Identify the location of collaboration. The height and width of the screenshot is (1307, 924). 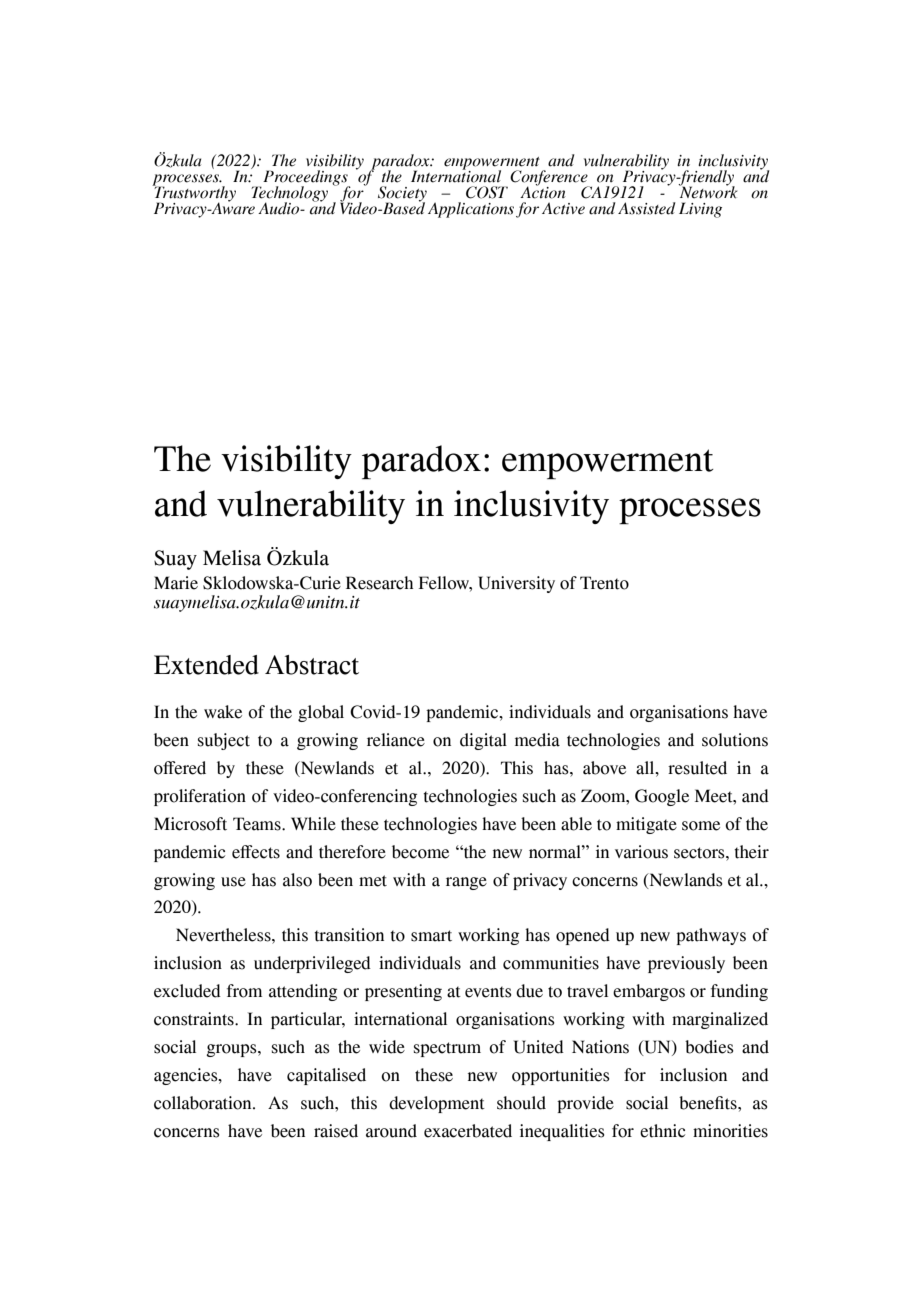
(204, 1103).
